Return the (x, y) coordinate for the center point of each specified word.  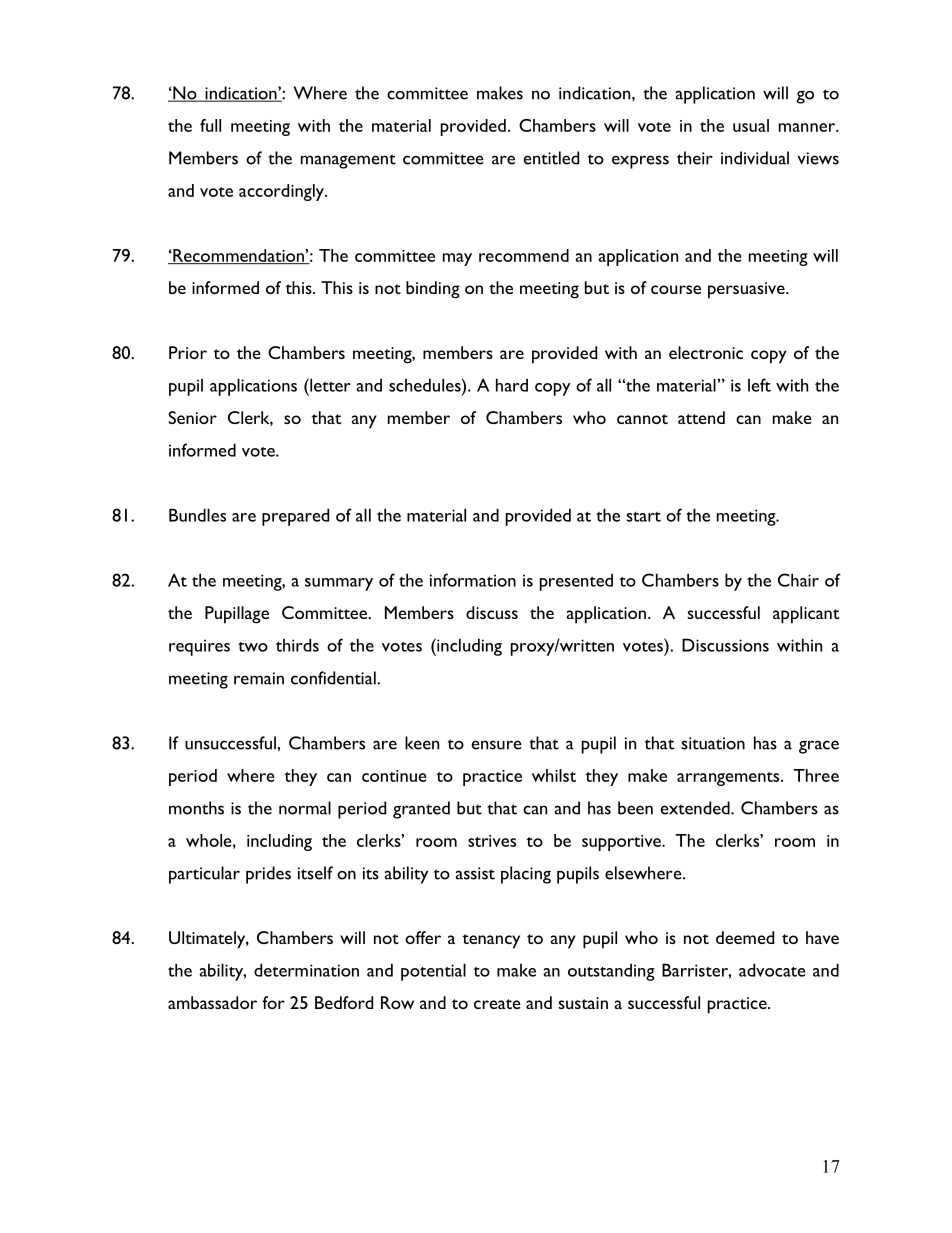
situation (713, 743)
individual (755, 158)
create (497, 1004)
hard (512, 385)
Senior (192, 417)
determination (306, 970)
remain (259, 678)
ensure (496, 745)
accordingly (282, 192)
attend (701, 417)
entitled (551, 158)
